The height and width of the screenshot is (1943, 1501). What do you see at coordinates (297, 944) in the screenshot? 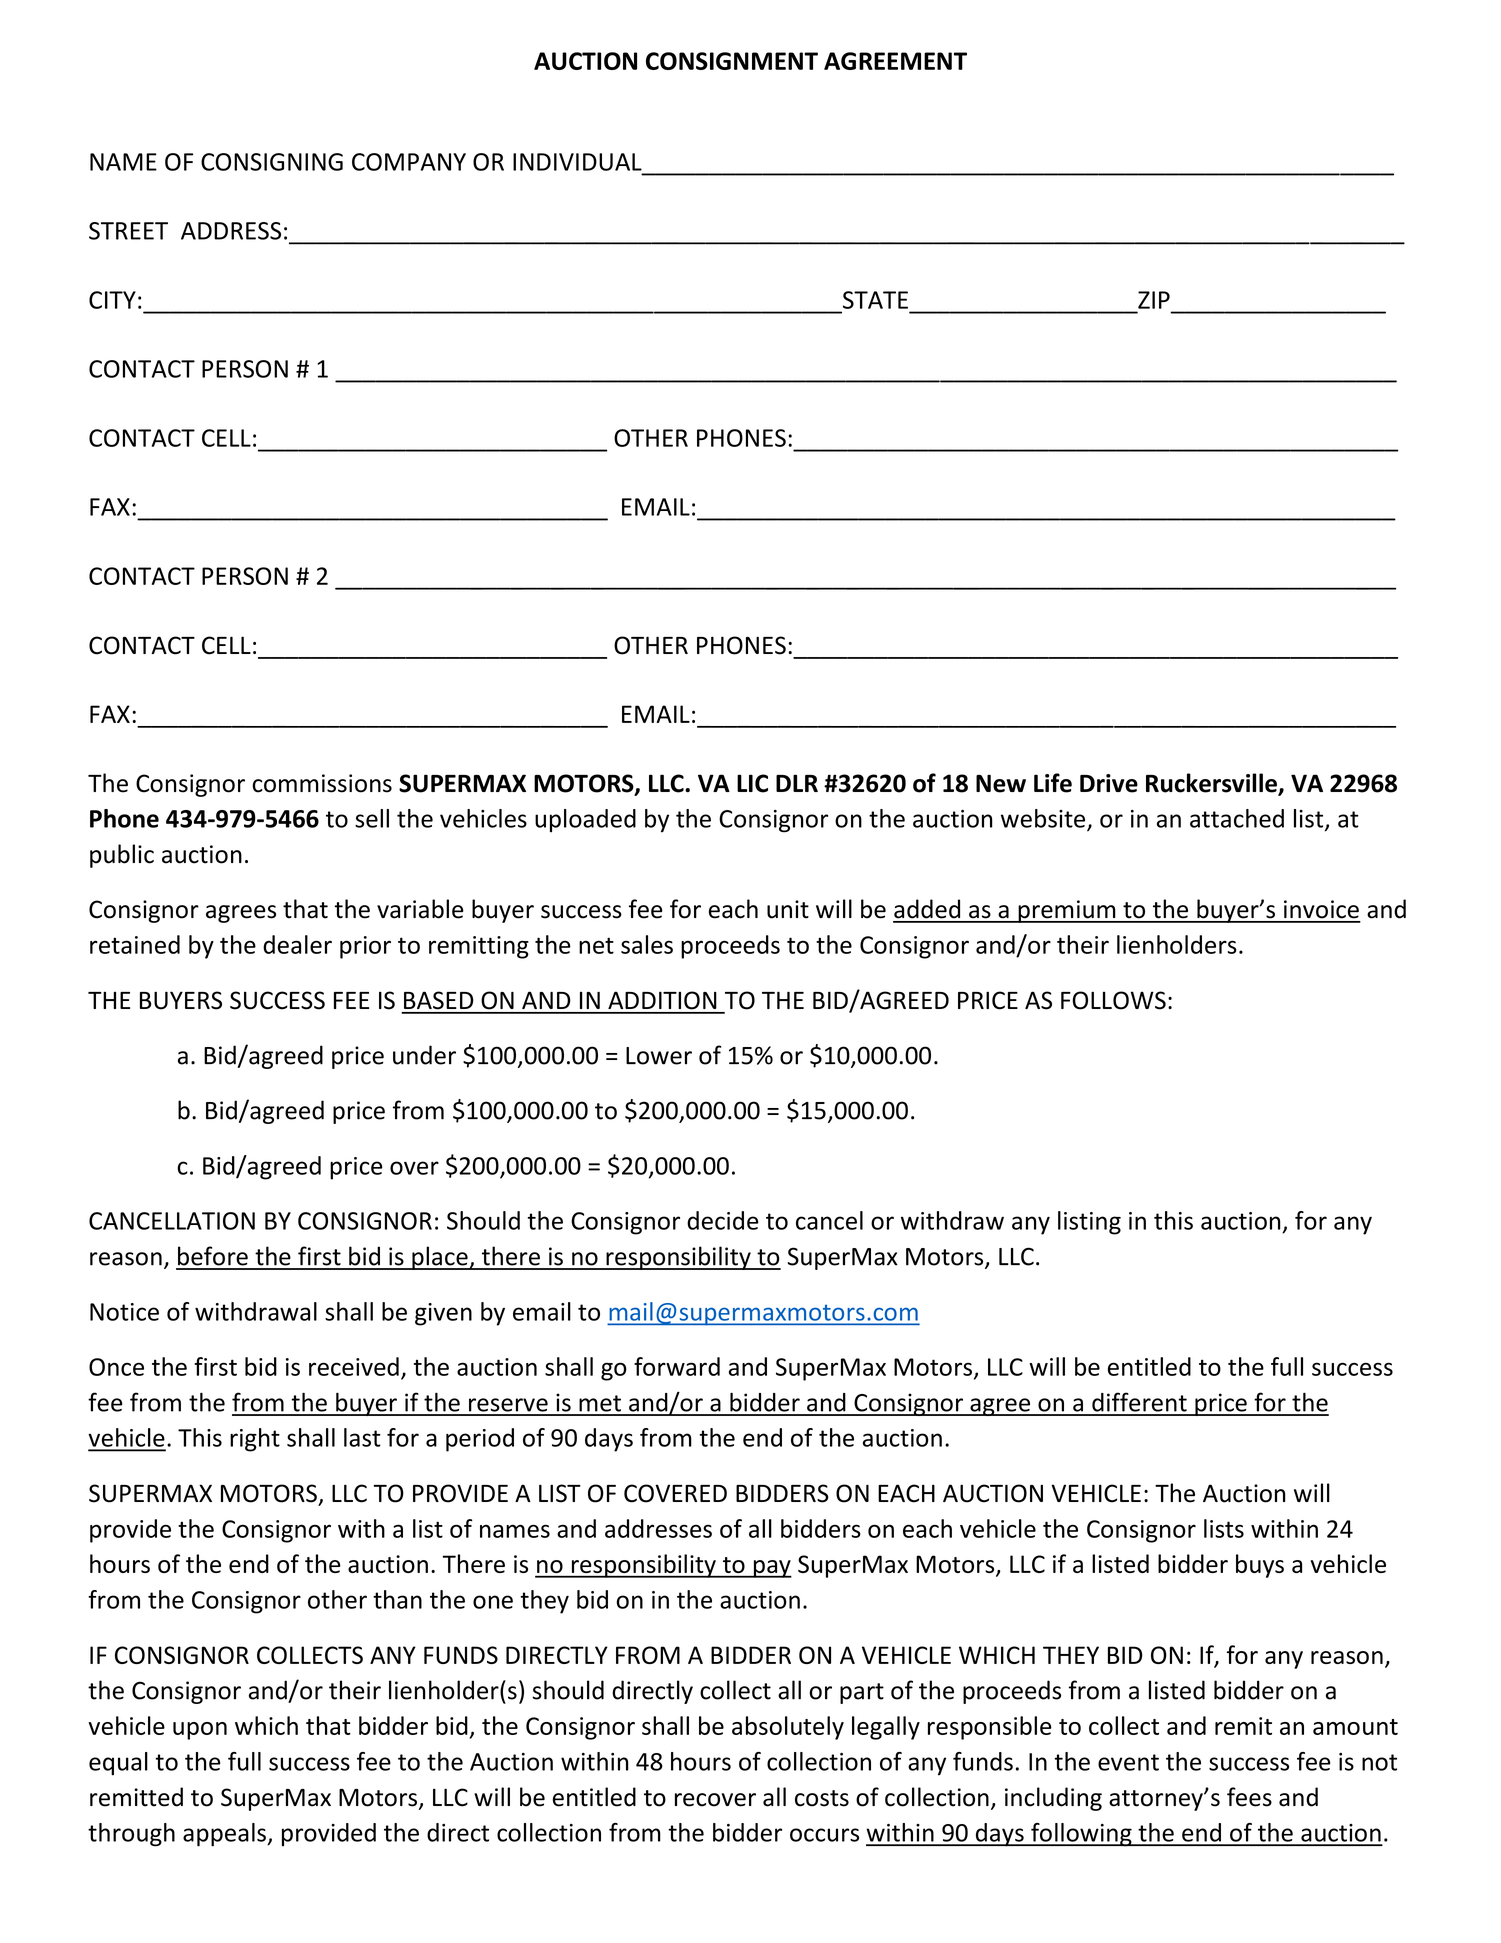
I see `dealer` at bounding box center [297, 944].
